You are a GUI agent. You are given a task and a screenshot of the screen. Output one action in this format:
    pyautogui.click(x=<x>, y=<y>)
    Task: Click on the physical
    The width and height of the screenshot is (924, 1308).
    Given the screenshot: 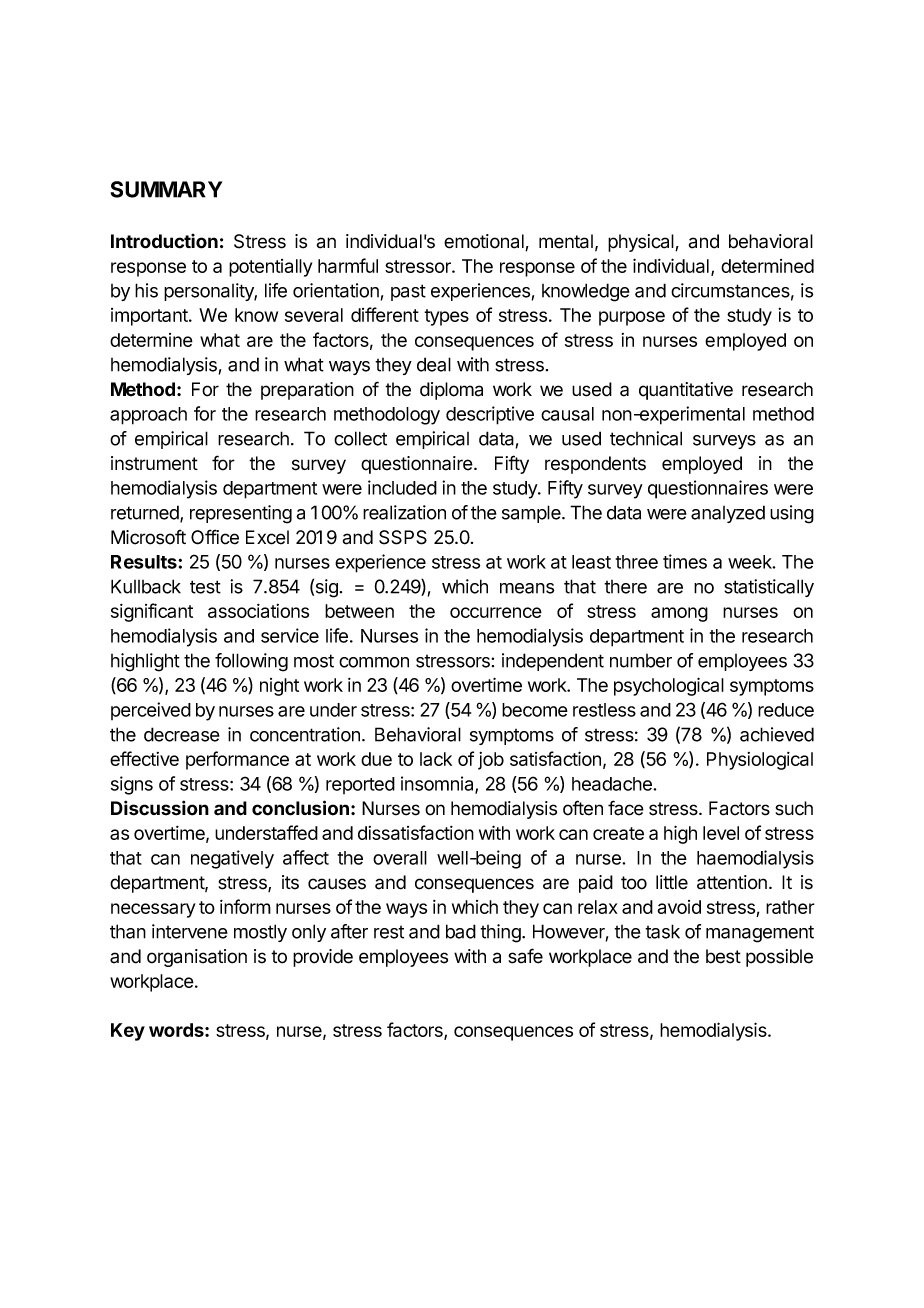 What is the action you would take?
    pyautogui.click(x=642, y=243)
